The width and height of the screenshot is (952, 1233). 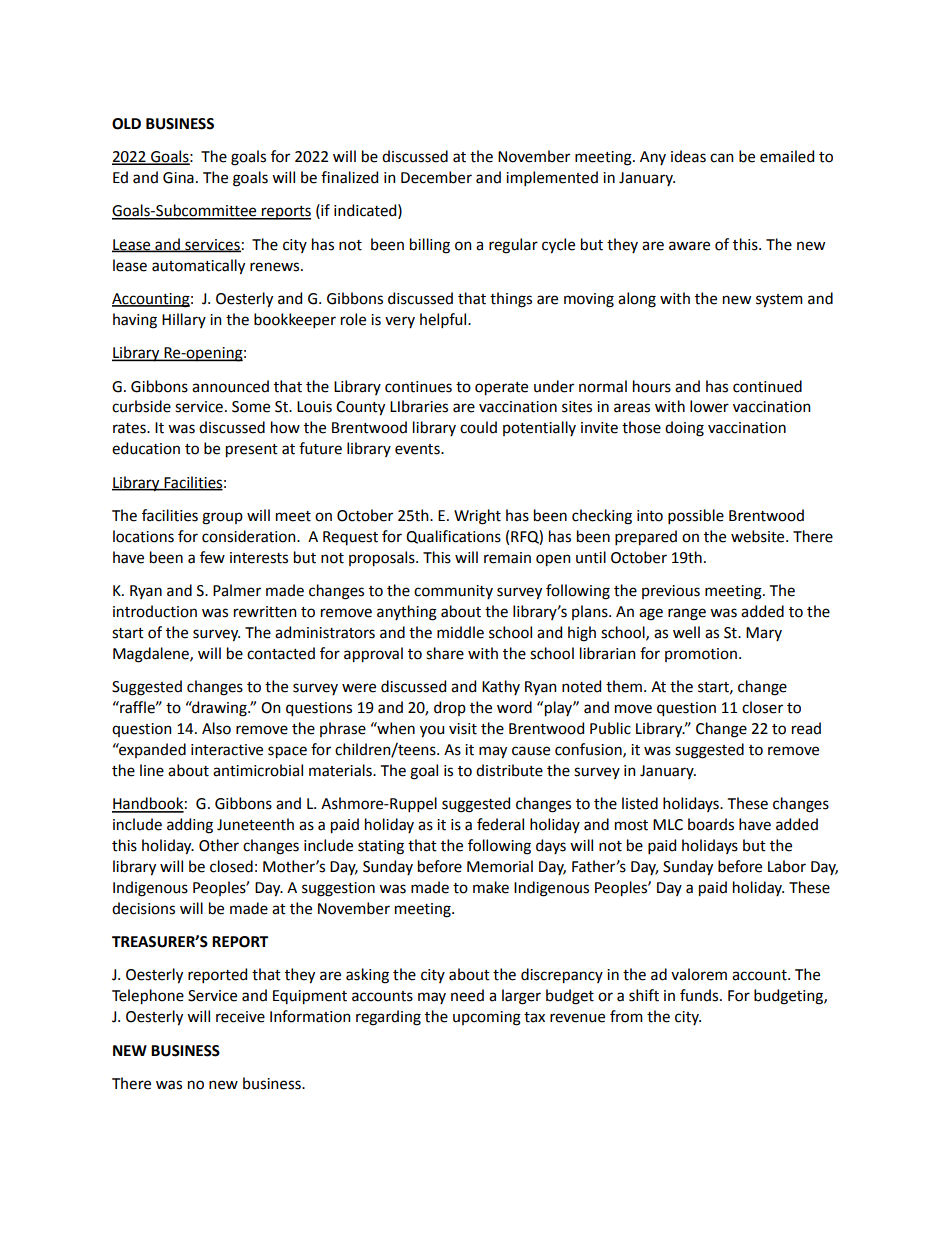 I want to click on receive, so click(x=240, y=1017).
